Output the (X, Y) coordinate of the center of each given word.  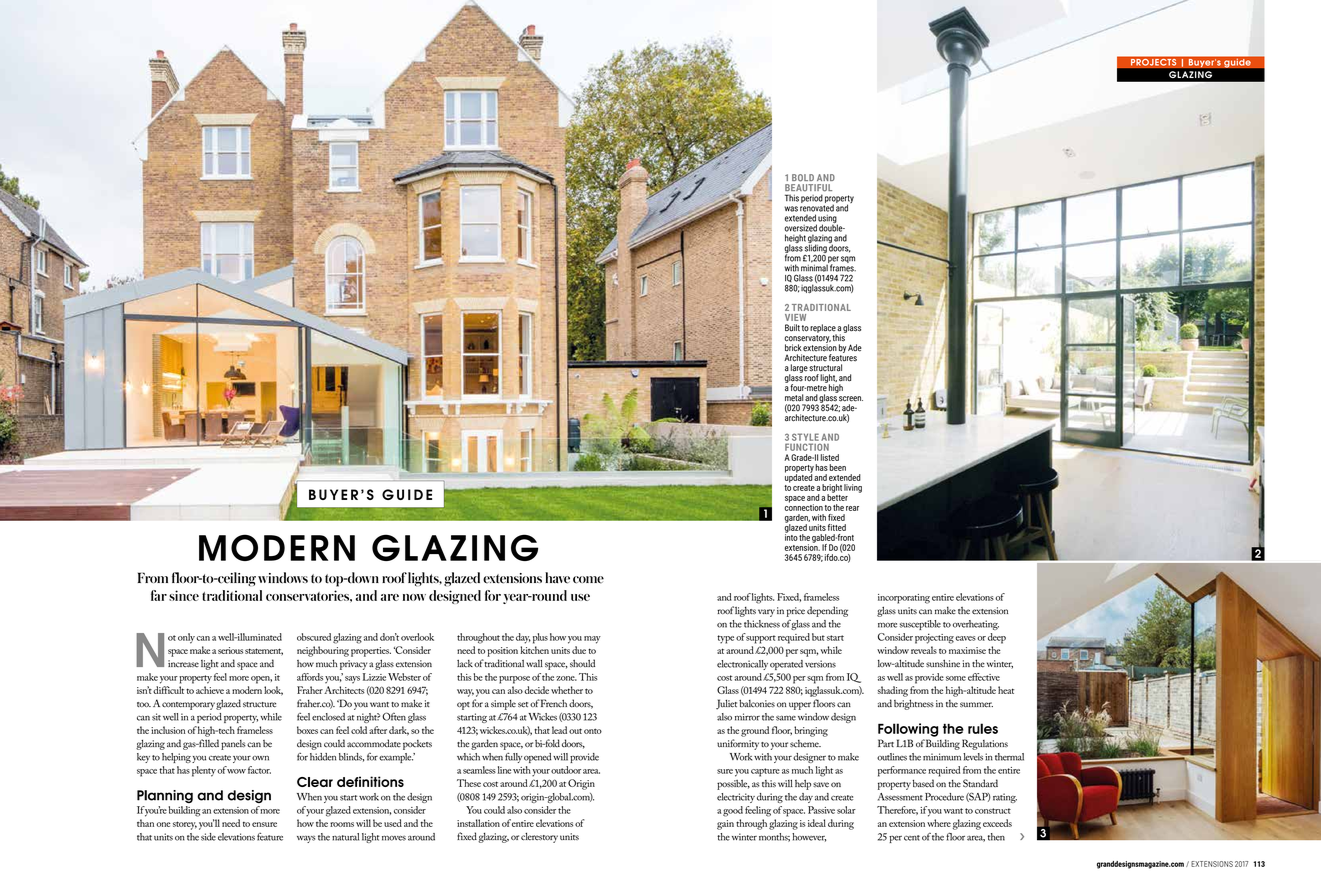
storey (185, 825)
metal (794, 398)
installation (478, 823)
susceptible (920, 625)
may (592, 640)
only (186, 638)
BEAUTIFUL (808, 188)
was (791, 209)
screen (851, 399)
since (184, 595)
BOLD (803, 178)
